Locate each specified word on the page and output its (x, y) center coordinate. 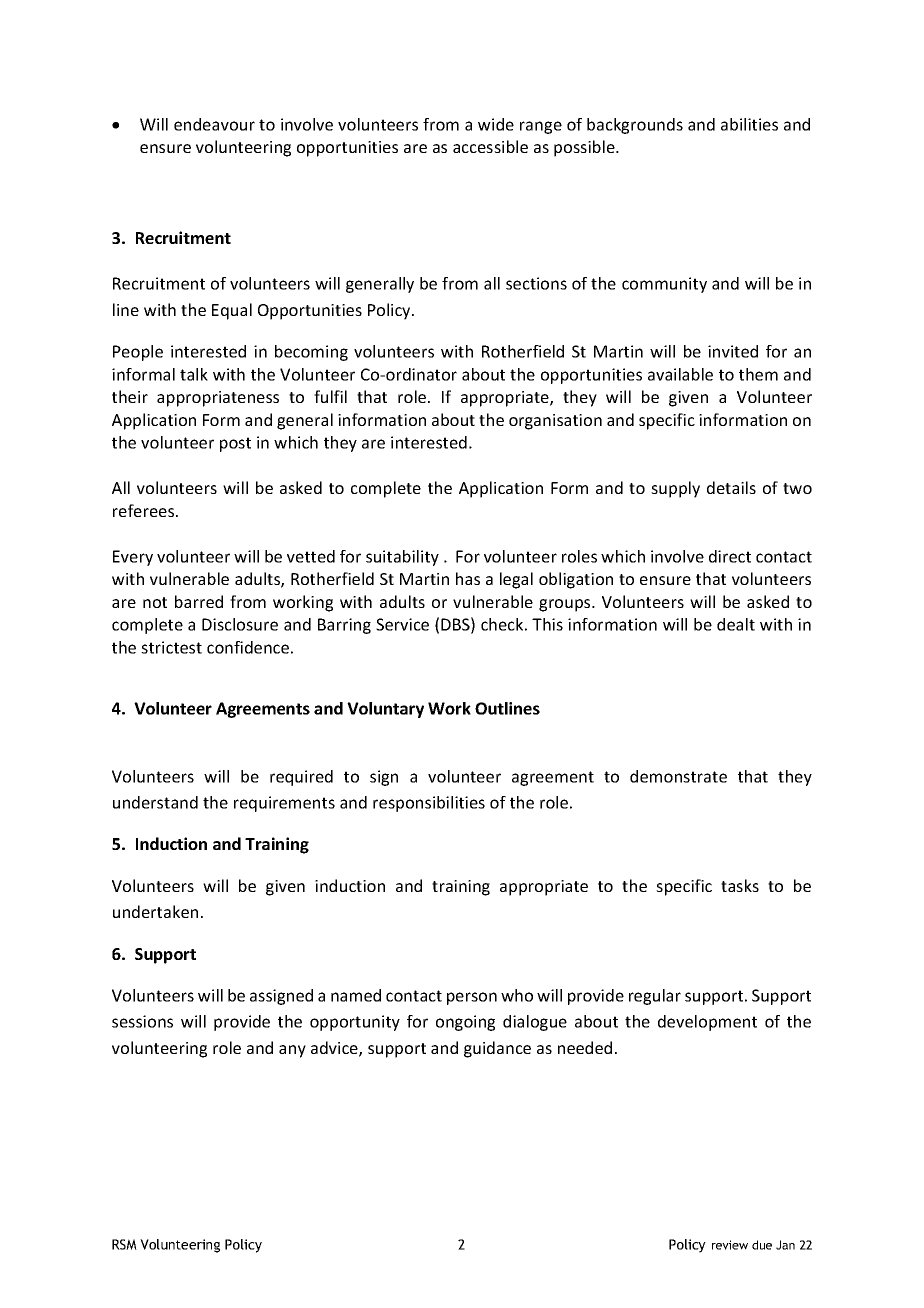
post (235, 444)
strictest (171, 647)
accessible (490, 146)
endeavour (214, 124)
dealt (736, 624)
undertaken (155, 911)
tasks (740, 885)
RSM (124, 1244)
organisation (555, 422)
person (472, 998)
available (680, 374)
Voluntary (385, 710)
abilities (749, 124)
